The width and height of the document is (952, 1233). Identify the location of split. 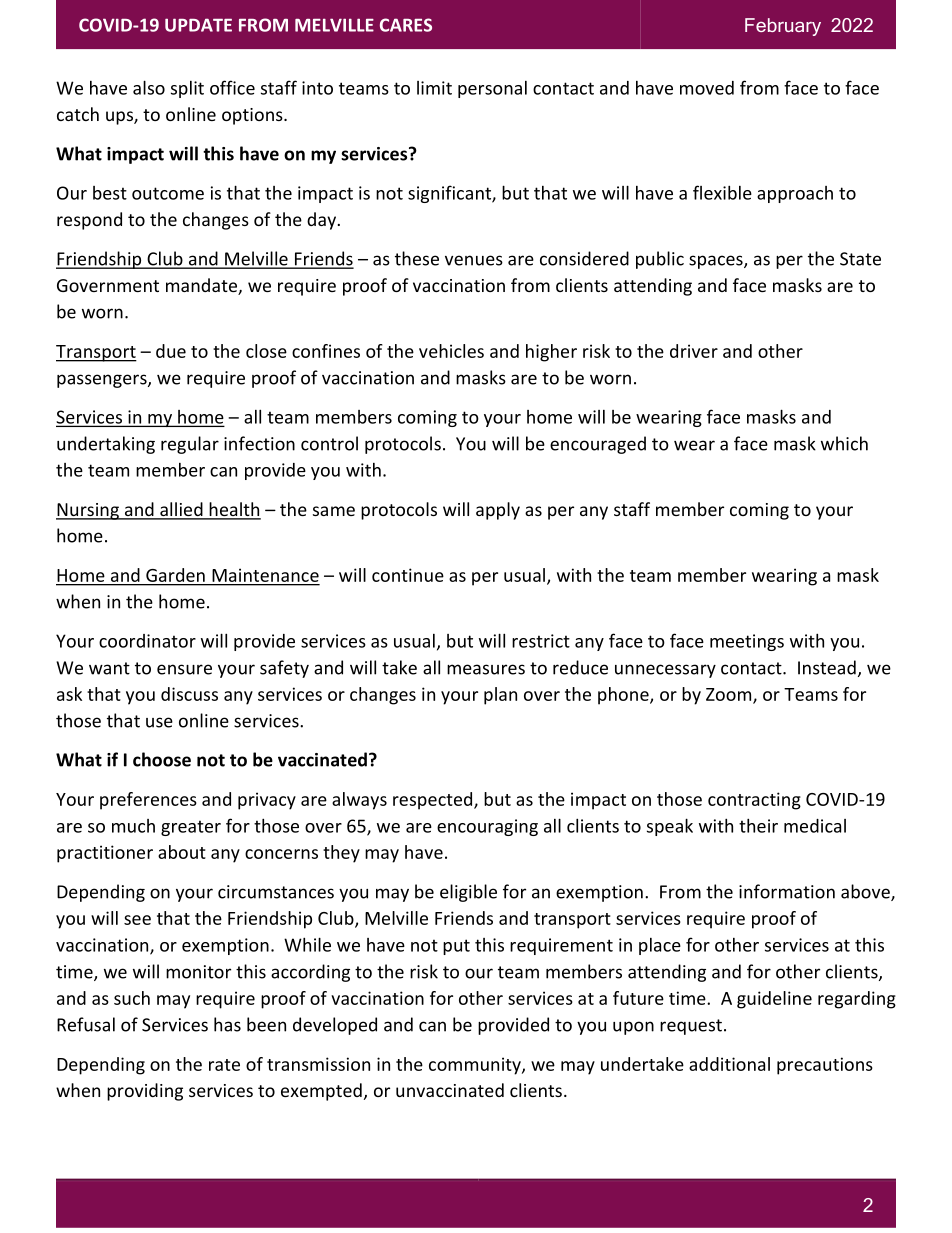
(187, 89).
